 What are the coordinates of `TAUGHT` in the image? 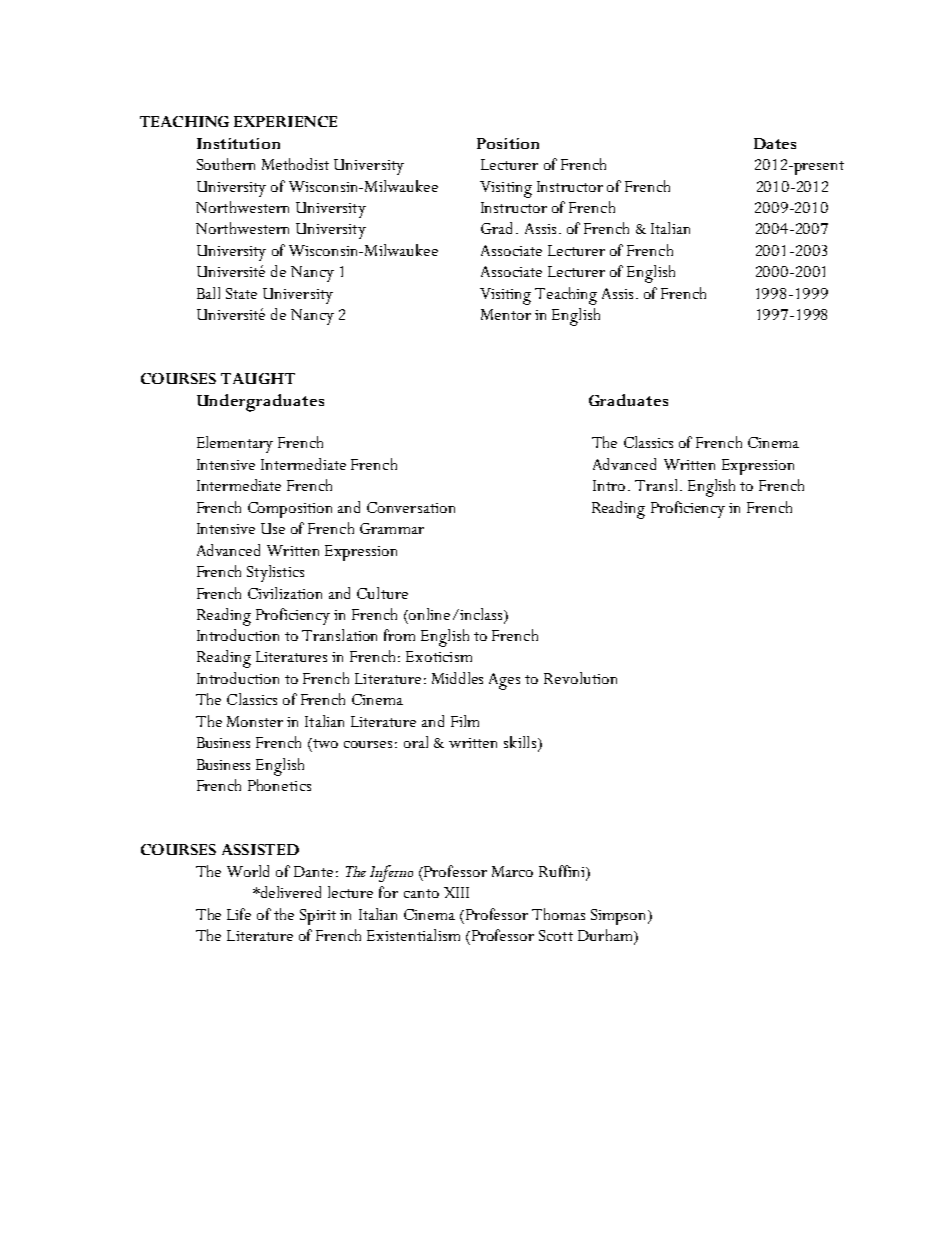 It's located at (258, 378).
